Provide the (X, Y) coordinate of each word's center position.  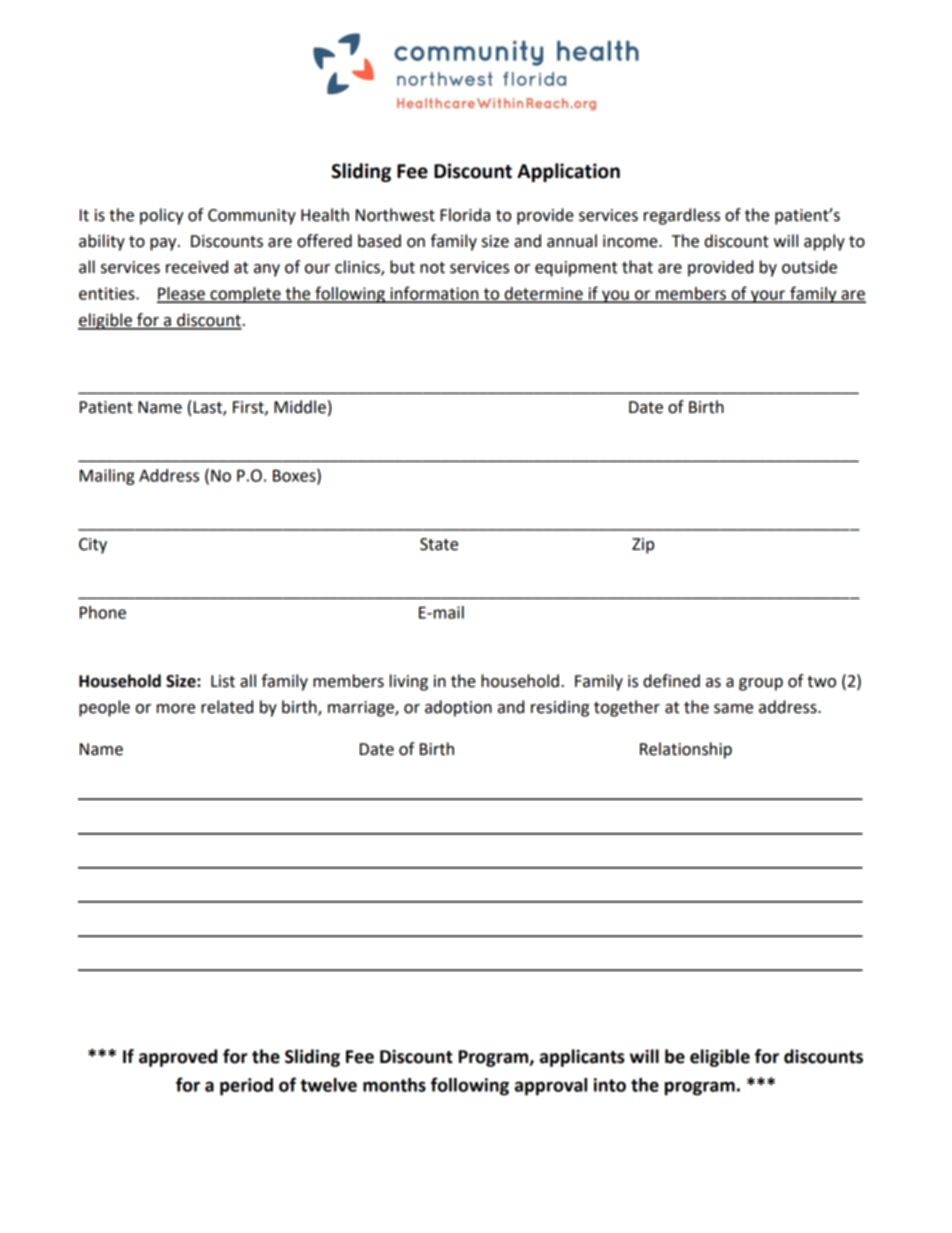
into (610, 1085)
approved (178, 1058)
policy (162, 216)
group (761, 684)
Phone (103, 612)
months (394, 1085)
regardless (682, 216)
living (409, 682)
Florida (465, 215)
